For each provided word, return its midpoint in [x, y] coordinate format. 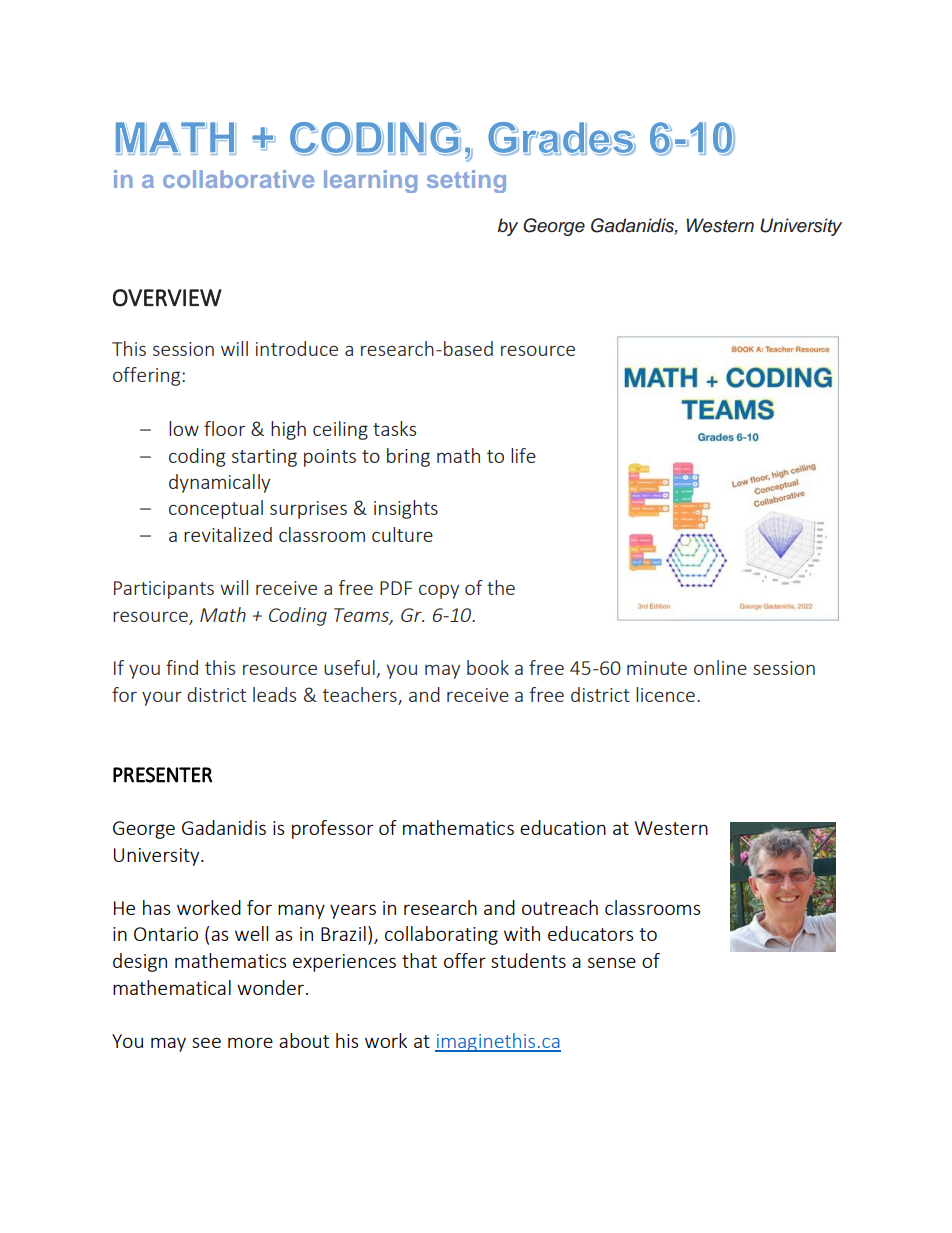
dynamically [219, 483]
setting [466, 181]
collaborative [238, 179]
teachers [360, 696]
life [523, 455]
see [206, 1042]
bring [408, 457]
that [419, 960]
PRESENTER [162, 775]
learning [370, 181]
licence [665, 694]
